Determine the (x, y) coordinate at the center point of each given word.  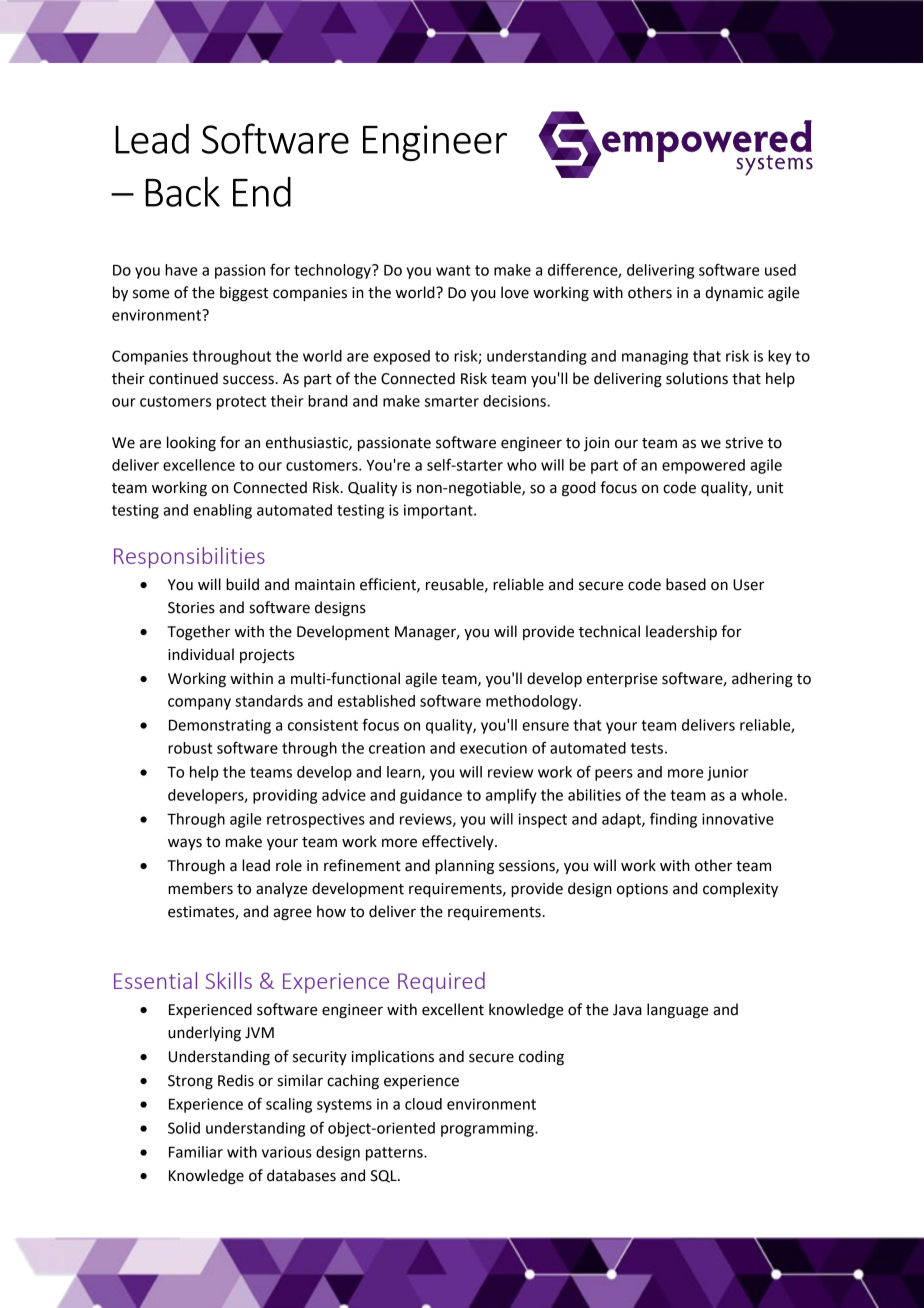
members (200, 888)
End (262, 192)
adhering (762, 680)
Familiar (196, 1152)
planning (464, 867)
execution (493, 748)
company (199, 704)
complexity (740, 889)
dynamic (734, 293)
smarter (452, 401)
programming (488, 1129)
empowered (703, 466)
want (453, 270)
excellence (199, 465)
